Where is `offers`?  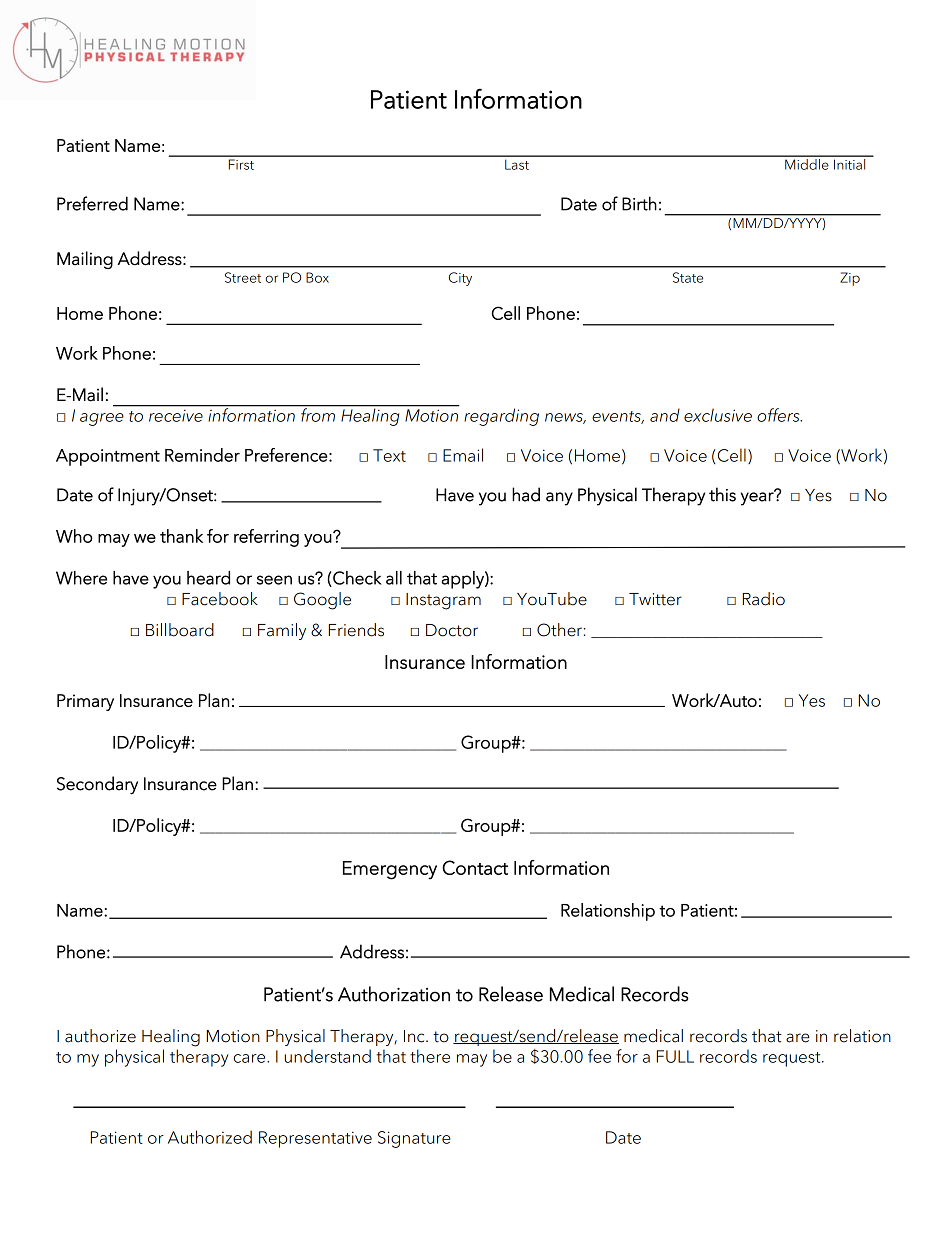 offers is located at coordinates (779, 415).
